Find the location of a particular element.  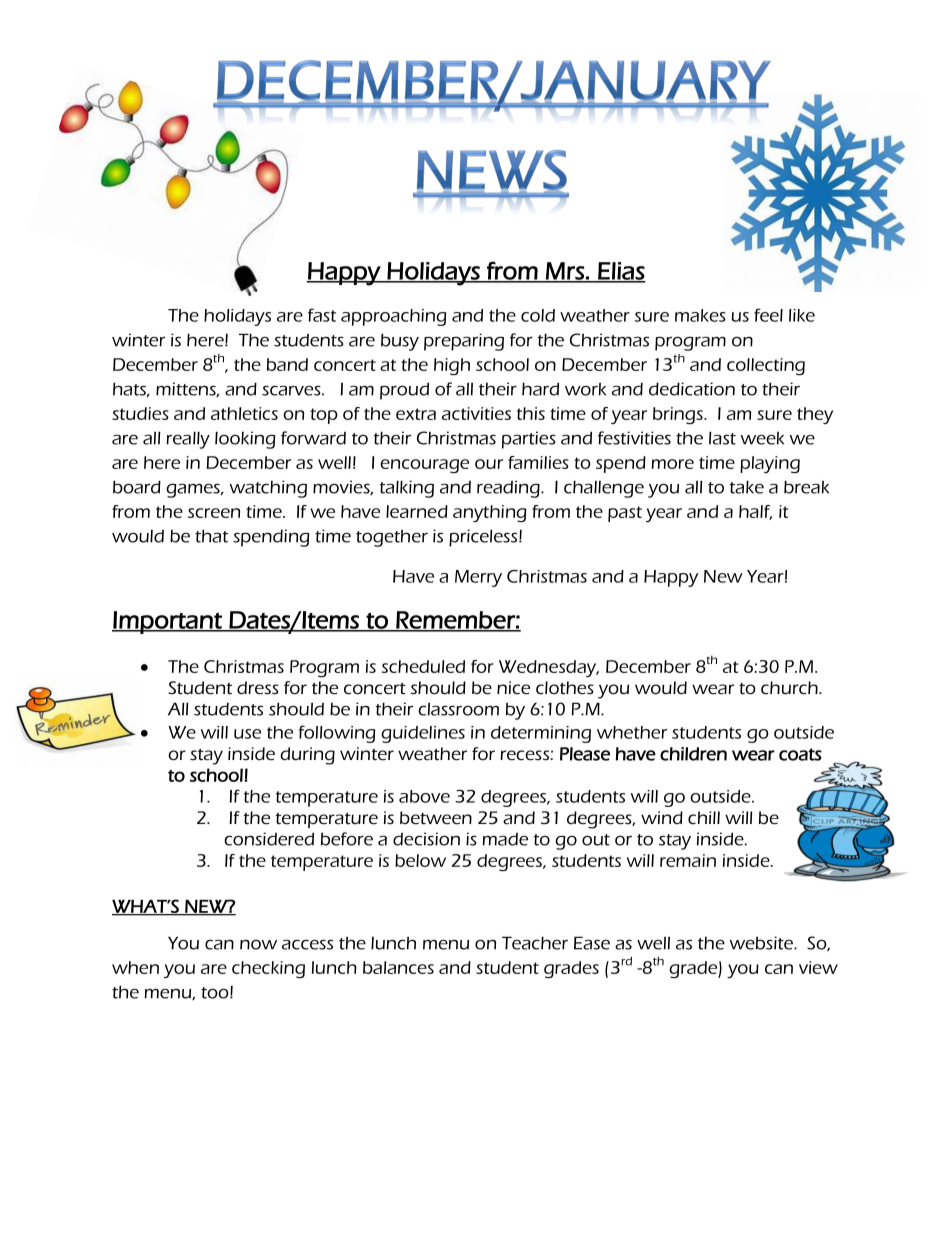

looking is located at coordinates (245, 440).
